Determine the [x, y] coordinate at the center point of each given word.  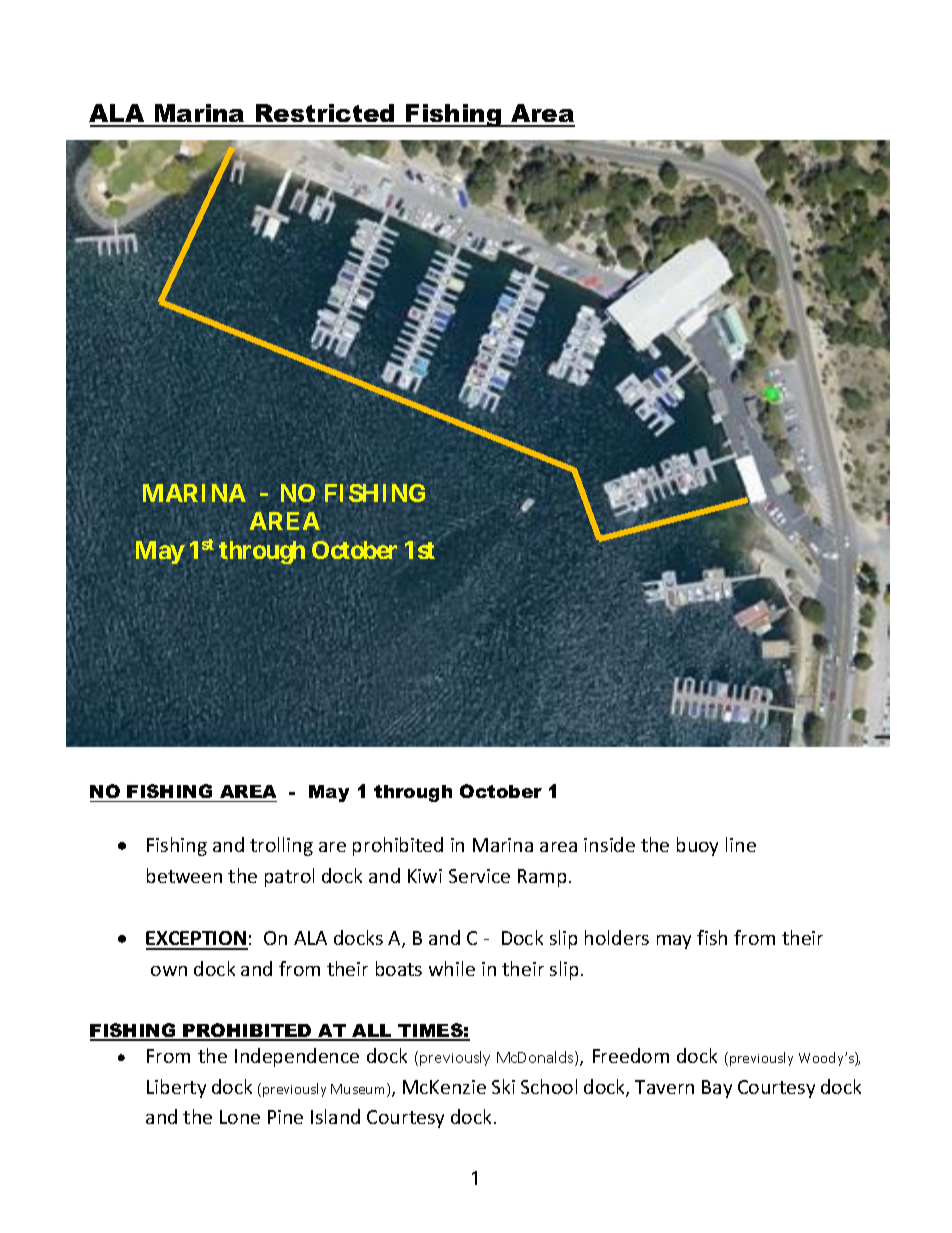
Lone [240, 1117]
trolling [281, 846]
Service [479, 876]
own [169, 971]
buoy [697, 846]
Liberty [176, 1088]
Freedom [631, 1055]
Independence [297, 1057]
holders [617, 937]
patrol [289, 877]
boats [399, 968]
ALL [372, 1032]
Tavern [664, 1087]
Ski [503, 1086]
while [452, 968]
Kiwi [425, 876]
